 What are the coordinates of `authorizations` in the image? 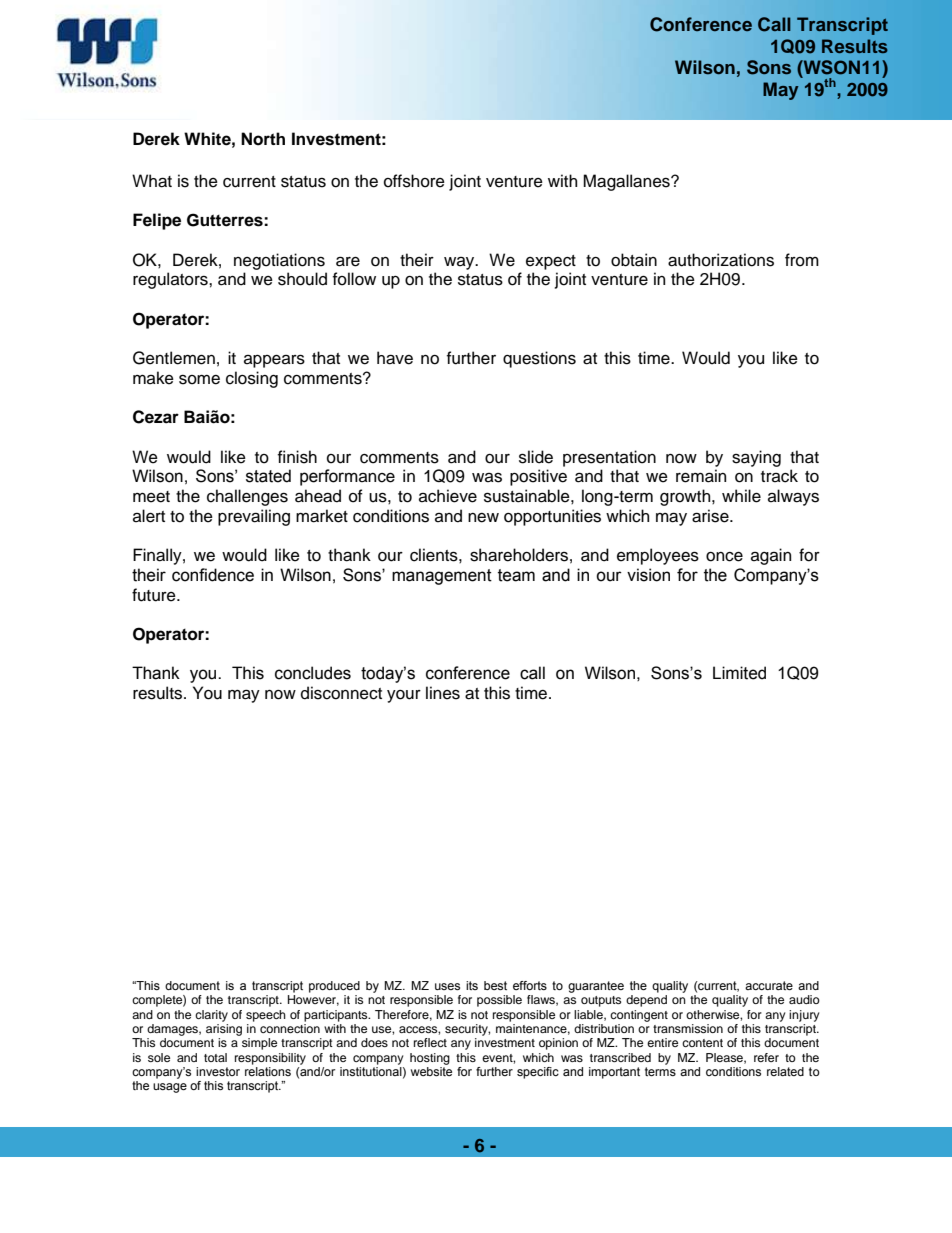 It's located at (721, 260).
